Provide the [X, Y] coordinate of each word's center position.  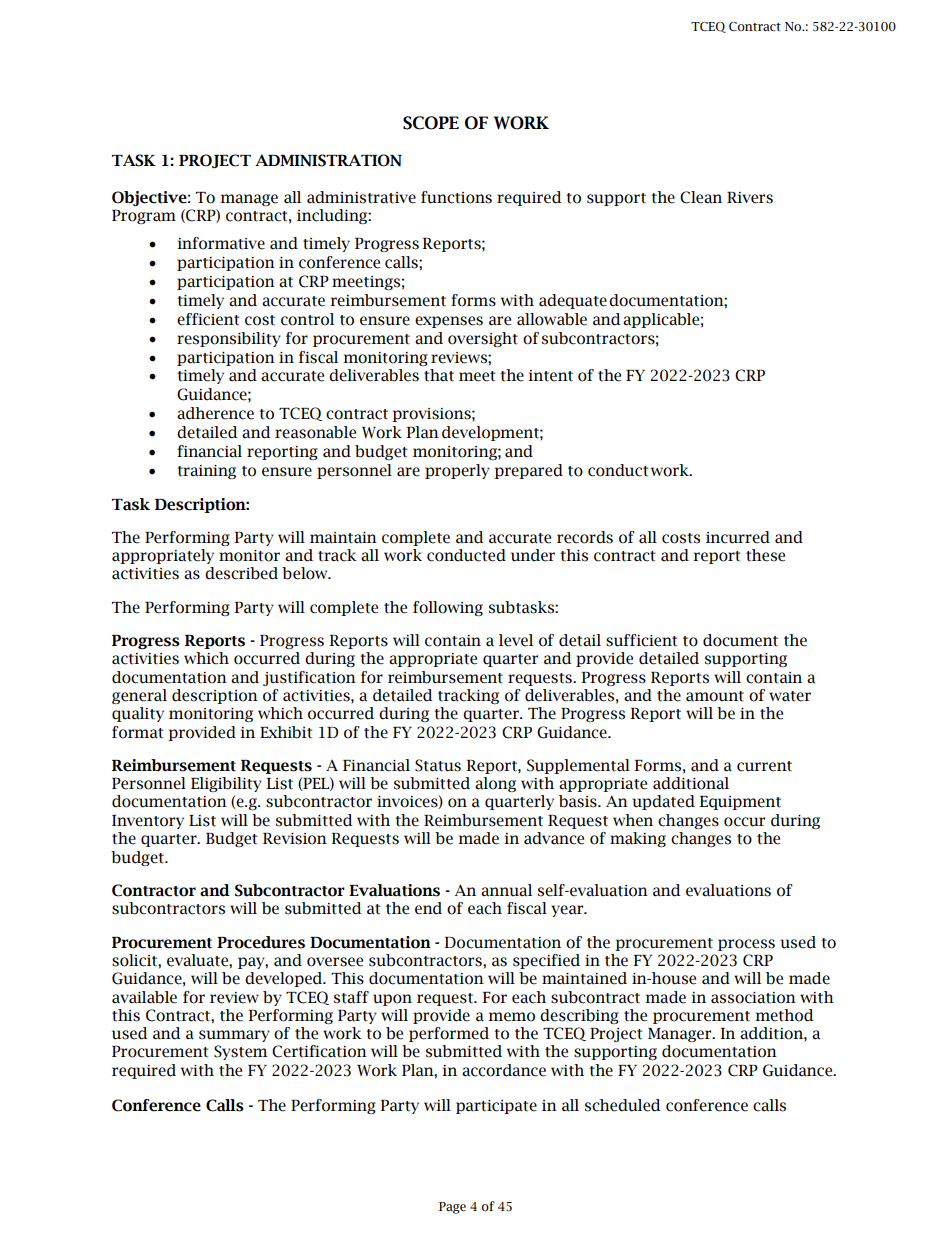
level [516, 640]
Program [144, 217]
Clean [701, 197]
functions [456, 197]
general [139, 696]
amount [715, 696]
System [241, 1052]
